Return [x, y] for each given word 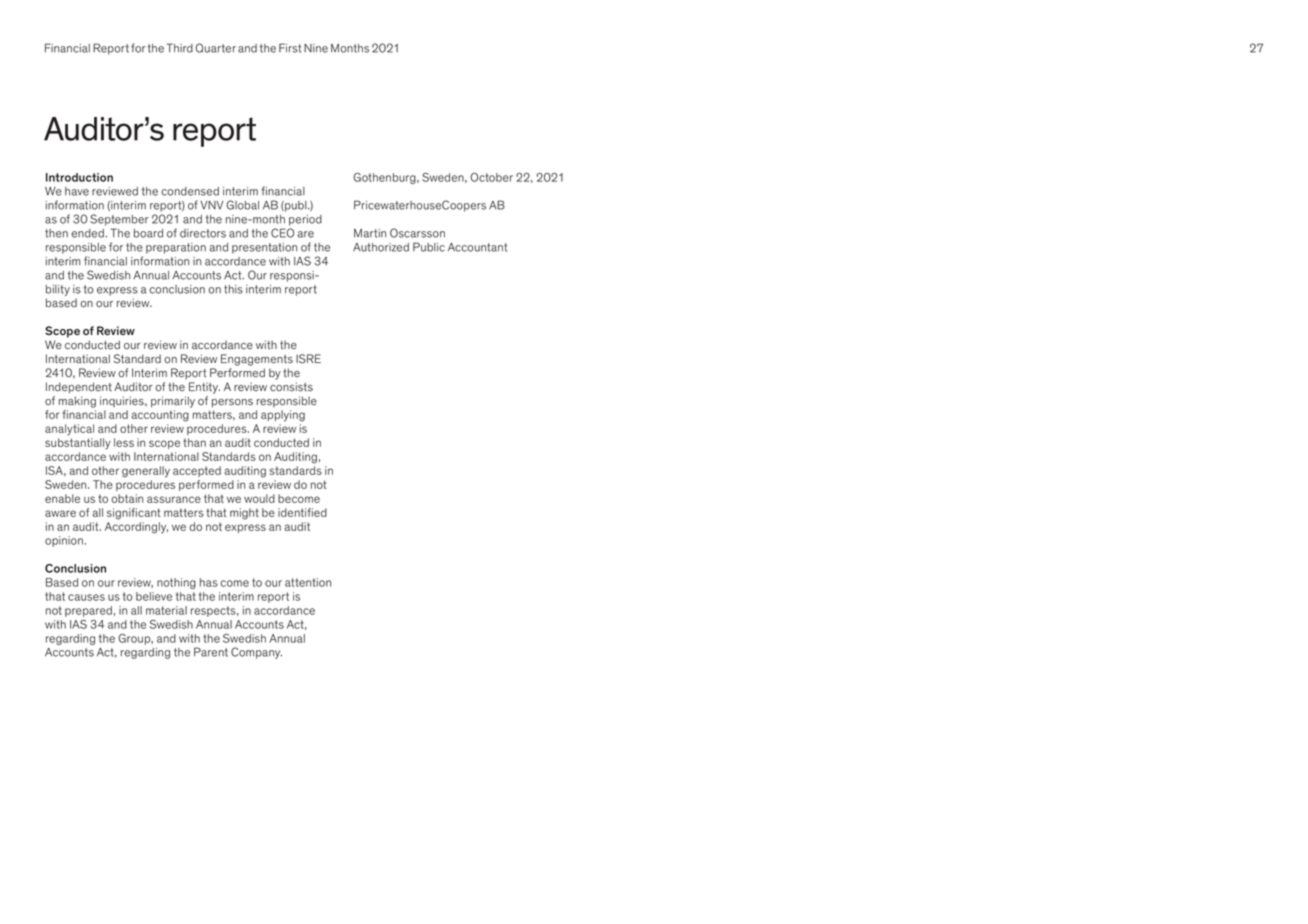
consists [291, 387]
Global [242, 205]
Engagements [257, 360]
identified [302, 512]
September [119, 220]
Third [180, 48]
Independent [79, 388]
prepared [88, 611]
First [290, 48]
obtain [127, 498]
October [491, 177]
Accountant [477, 247]
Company [256, 653]
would [259, 498]
